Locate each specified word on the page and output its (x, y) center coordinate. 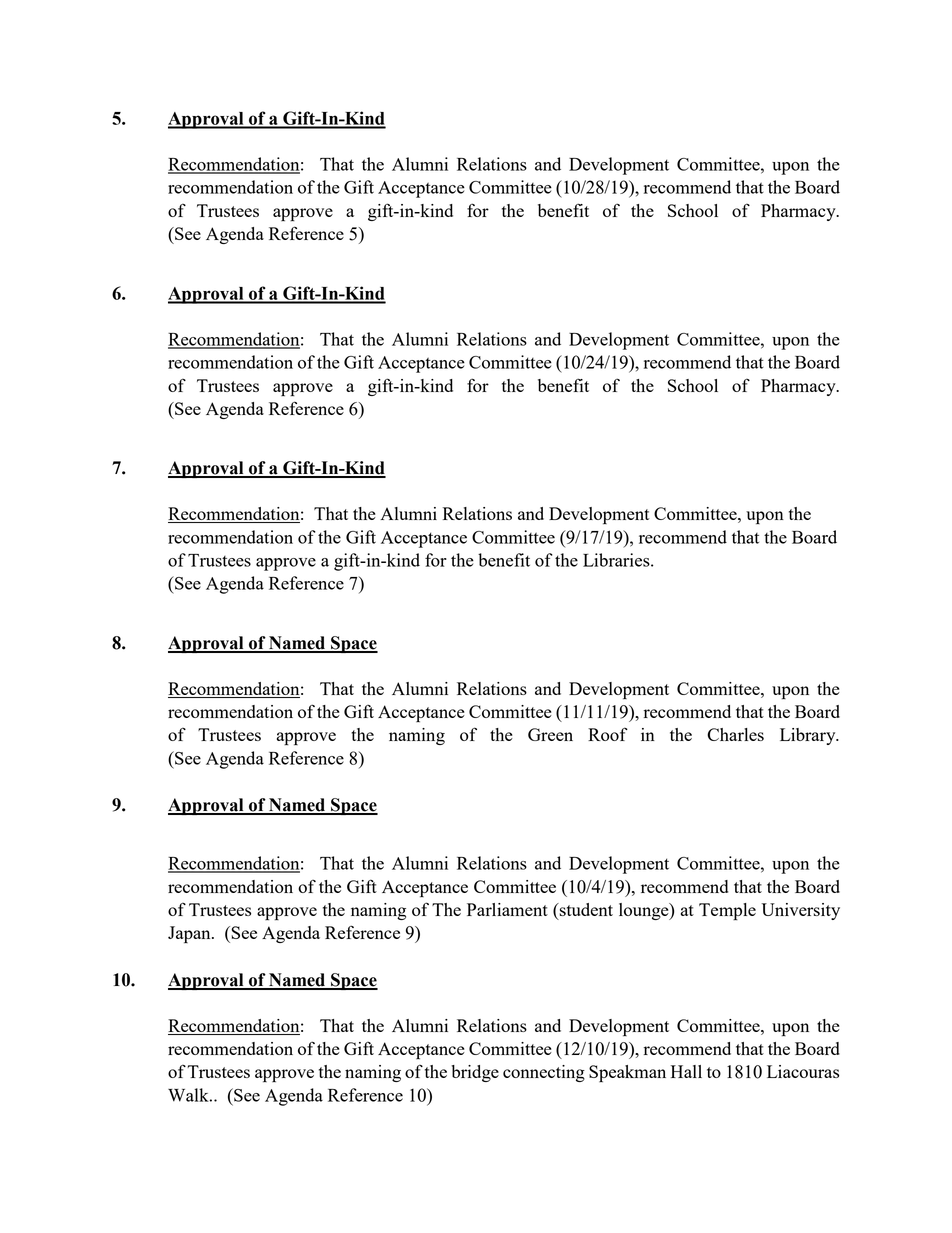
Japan (190, 935)
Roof (608, 734)
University (800, 911)
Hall (686, 1071)
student (585, 909)
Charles (735, 734)
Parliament (507, 909)
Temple (727, 912)
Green (550, 734)
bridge (475, 1073)
